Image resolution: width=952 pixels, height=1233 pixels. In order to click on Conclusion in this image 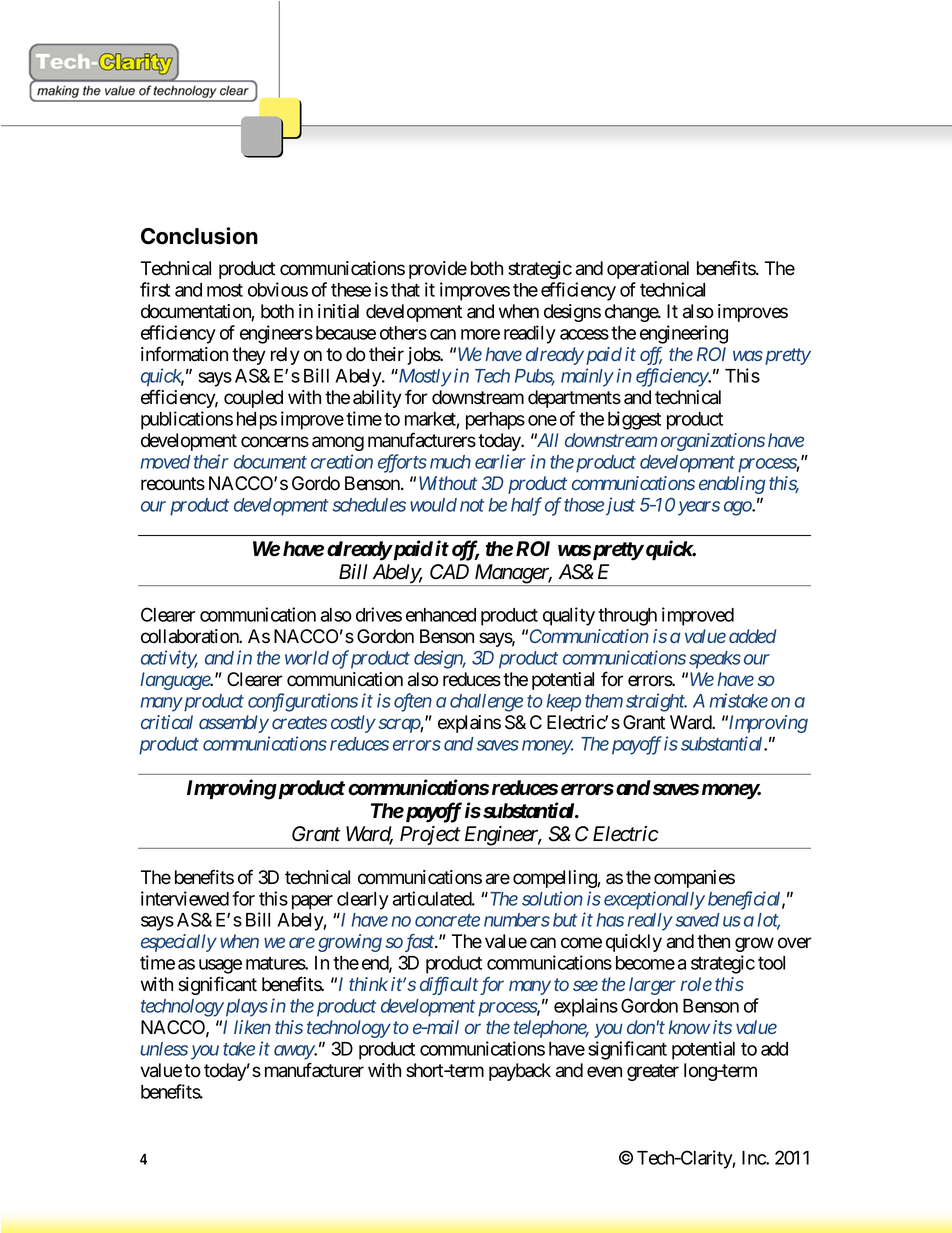, I will do `click(199, 236)`.
